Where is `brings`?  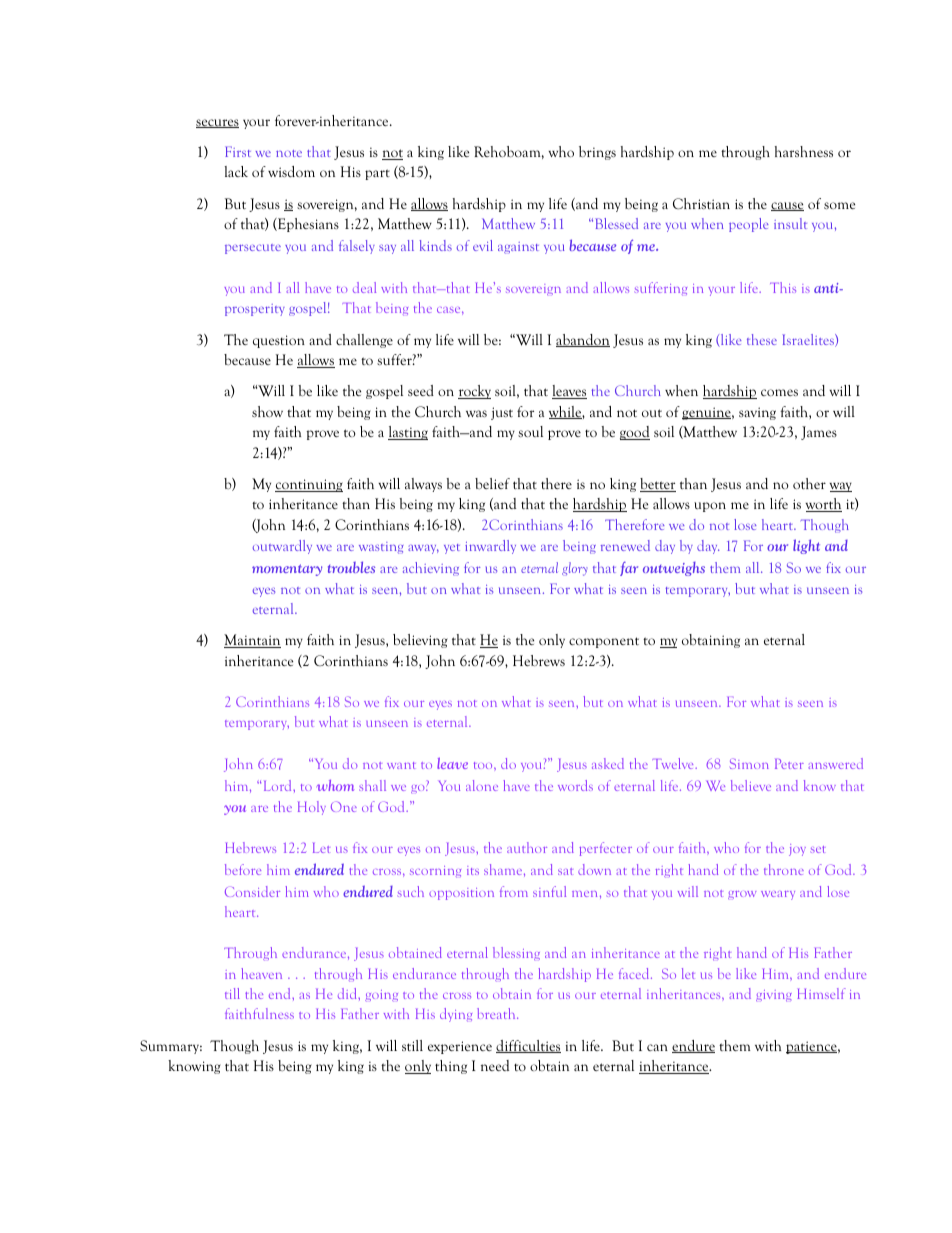
brings is located at coordinates (597, 153).
